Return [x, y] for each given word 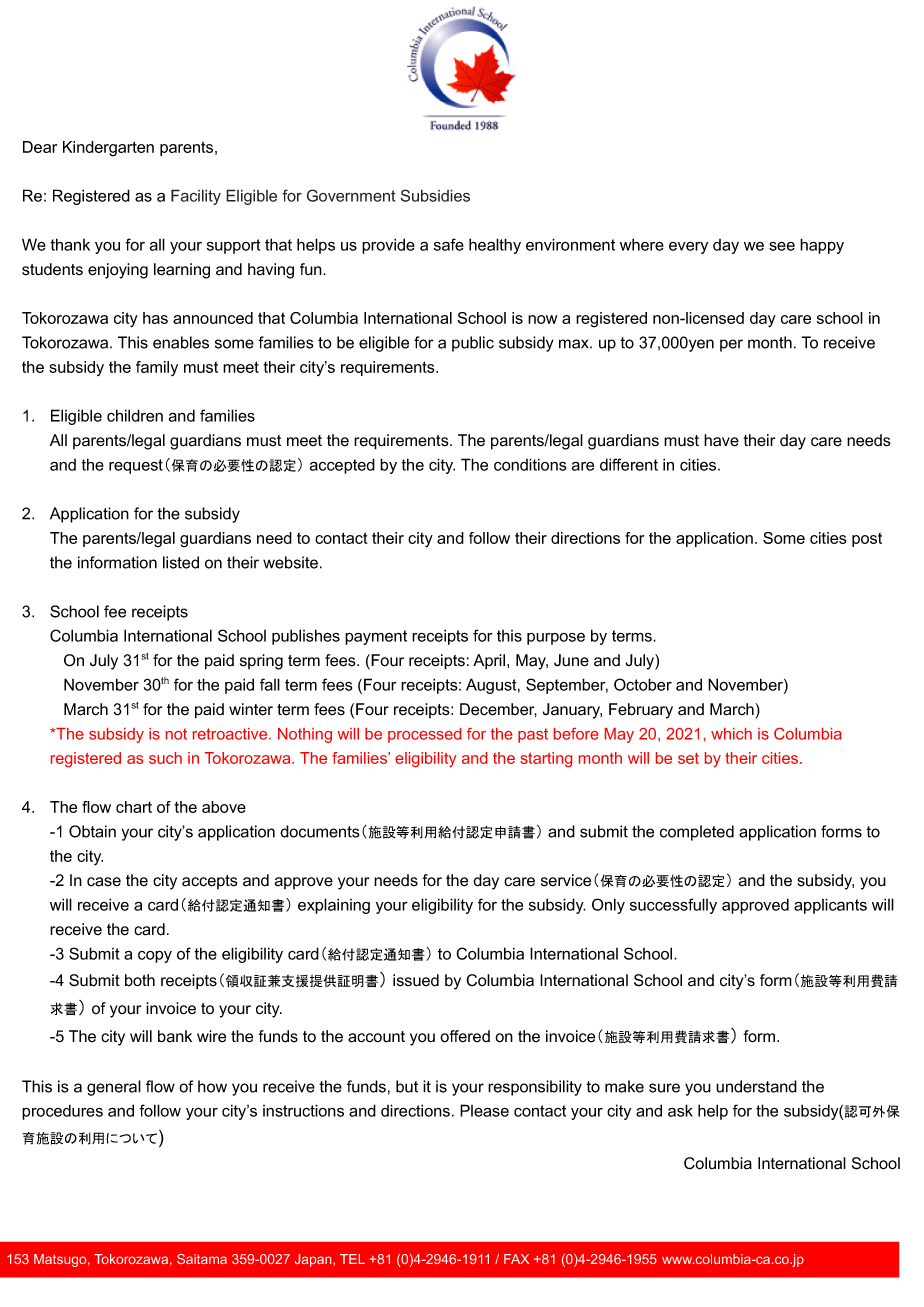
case [104, 882]
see [782, 246]
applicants [830, 906]
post [867, 539]
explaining [334, 906]
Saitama [202, 1259]
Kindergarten [108, 149]
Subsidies [435, 195]
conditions [530, 464]
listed [181, 562]
